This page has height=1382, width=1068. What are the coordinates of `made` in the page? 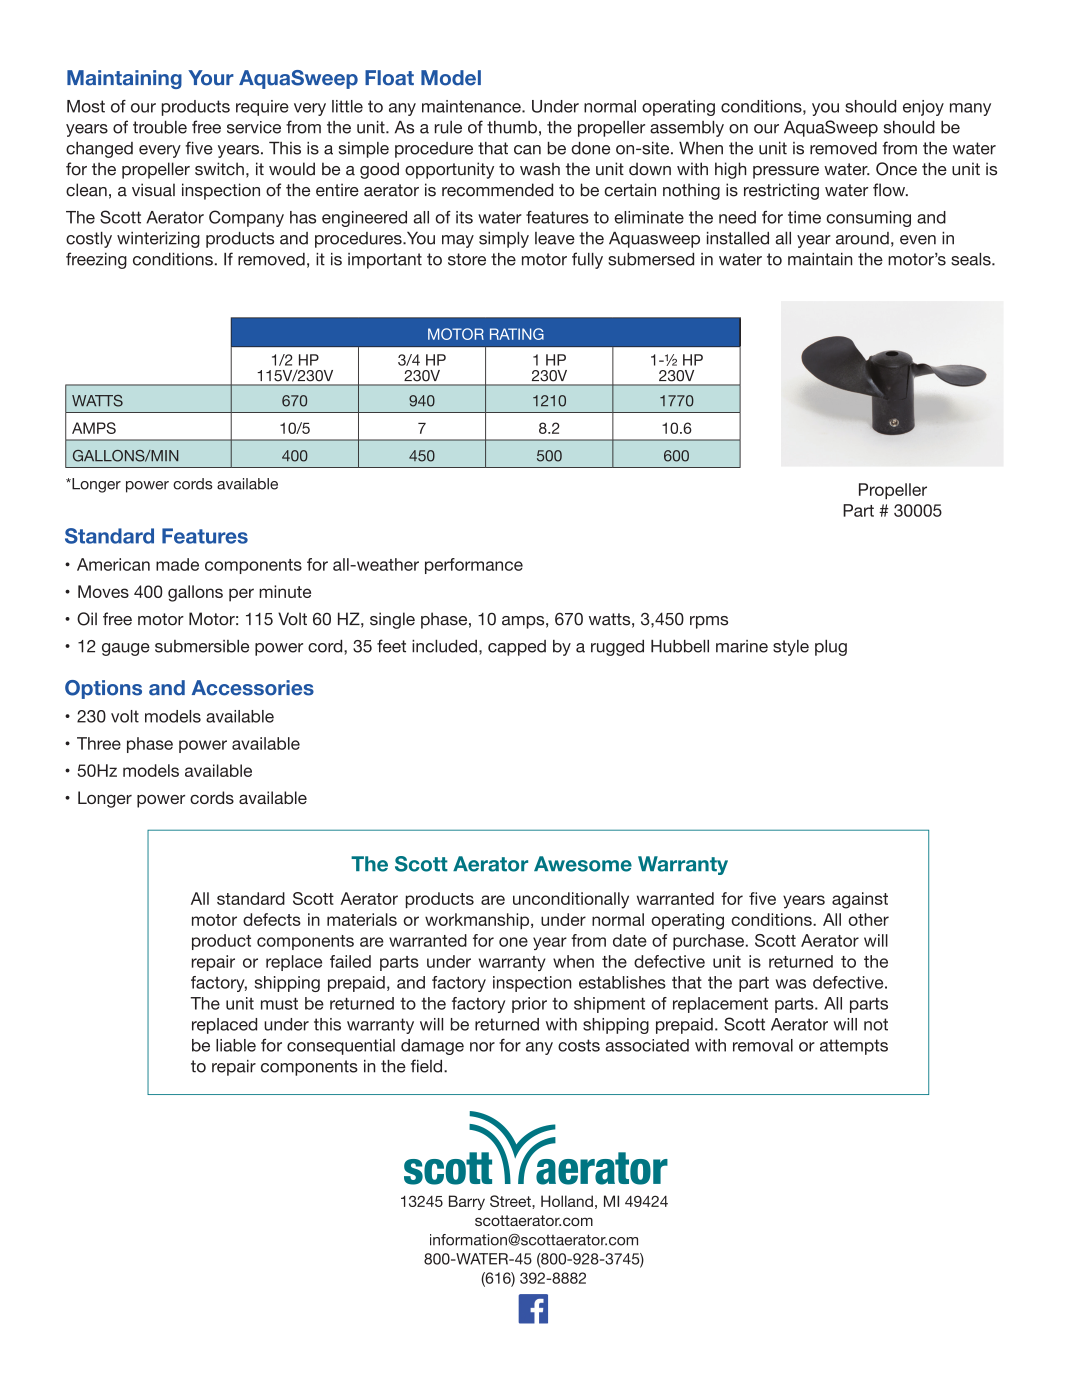 It's located at (177, 564).
